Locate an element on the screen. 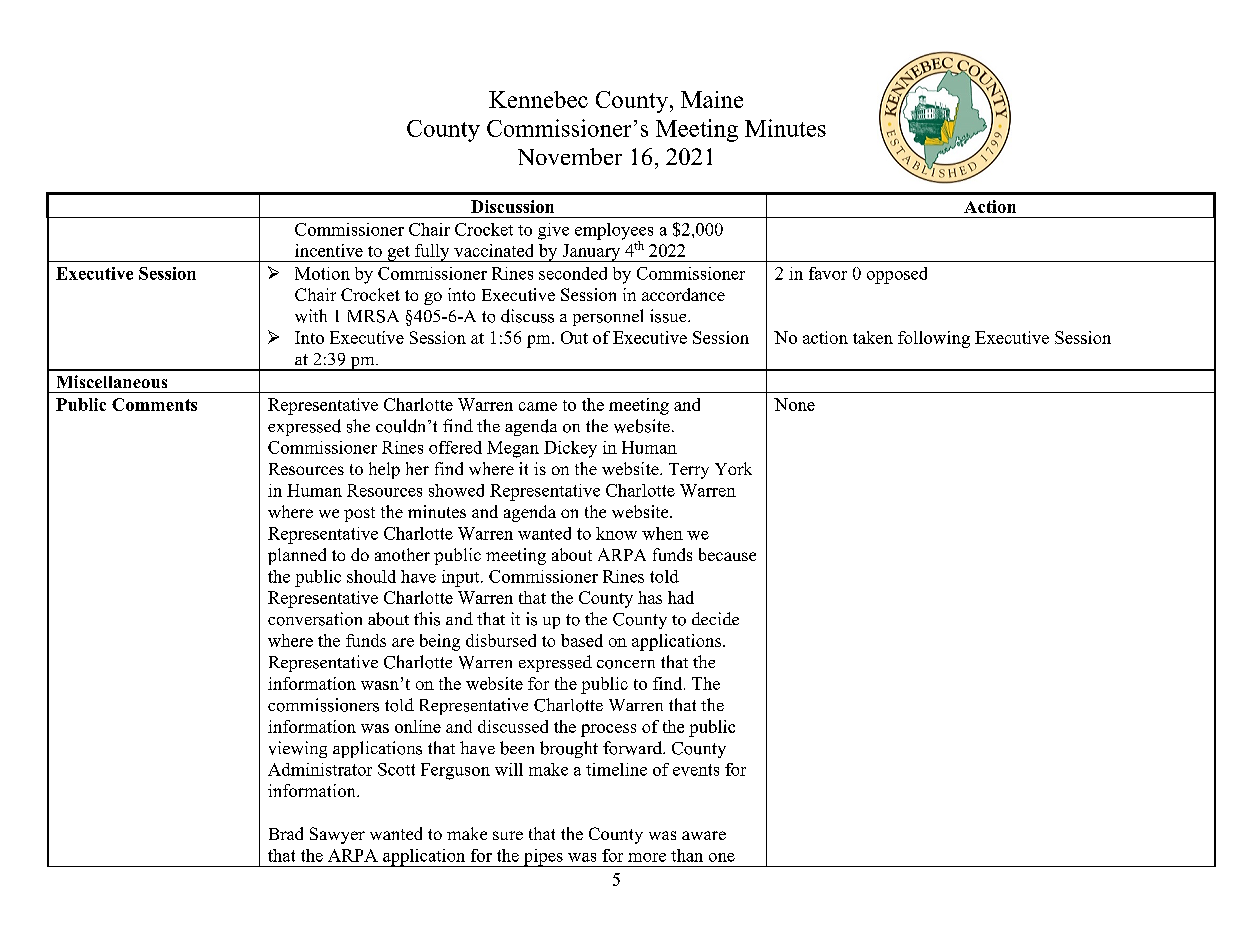 The height and width of the screenshot is (952, 1233). York is located at coordinates (733, 468).
